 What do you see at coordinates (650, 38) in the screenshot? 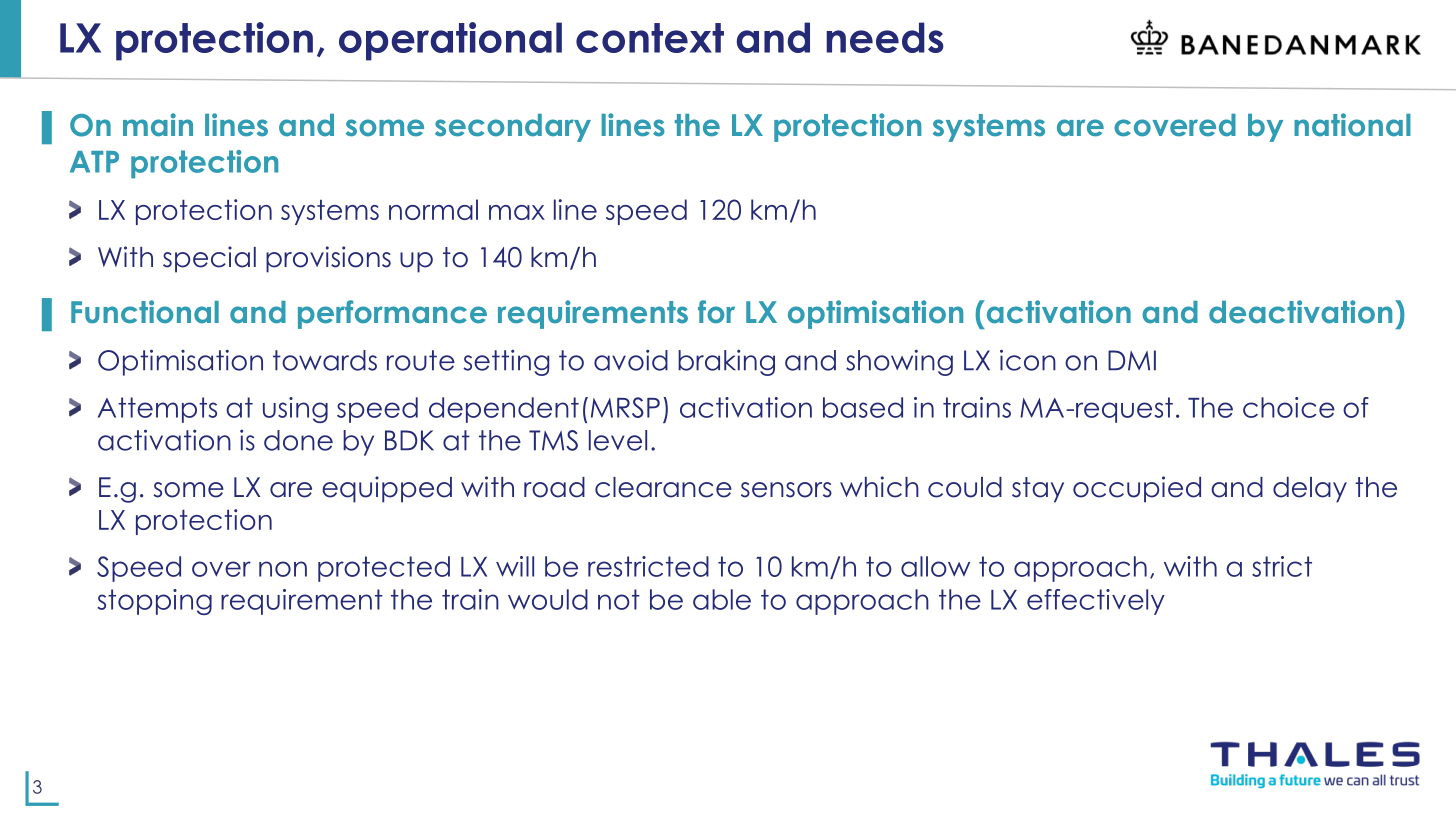
I see `context` at bounding box center [650, 38].
